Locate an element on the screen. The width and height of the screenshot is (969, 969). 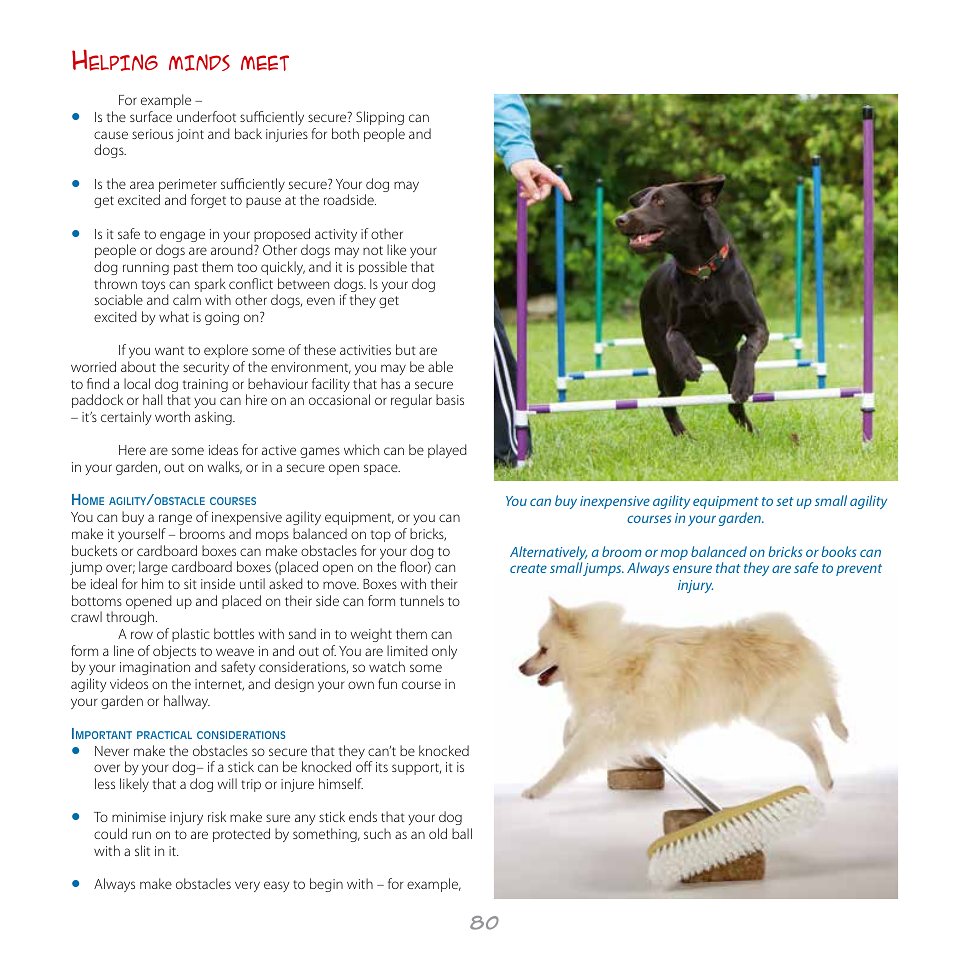
but is located at coordinates (406, 349).
